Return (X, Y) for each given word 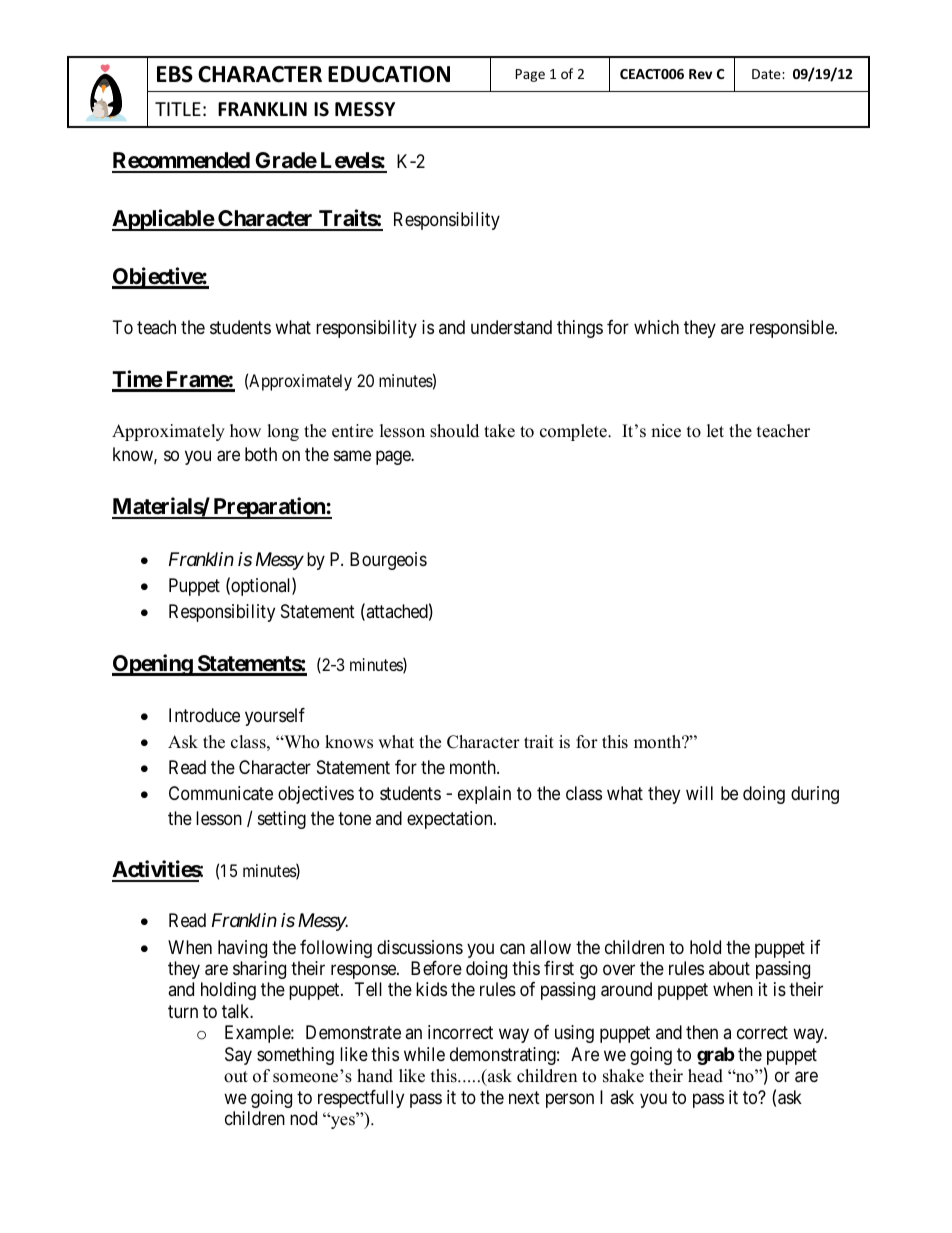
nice (666, 431)
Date (767, 74)
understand (511, 327)
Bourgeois (388, 561)
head (705, 1076)
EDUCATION (389, 74)
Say (238, 1056)
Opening (153, 665)
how (245, 431)
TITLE (178, 109)
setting (282, 820)
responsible (793, 329)
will (699, 793)
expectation (451, 820)
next (524, 1097)
